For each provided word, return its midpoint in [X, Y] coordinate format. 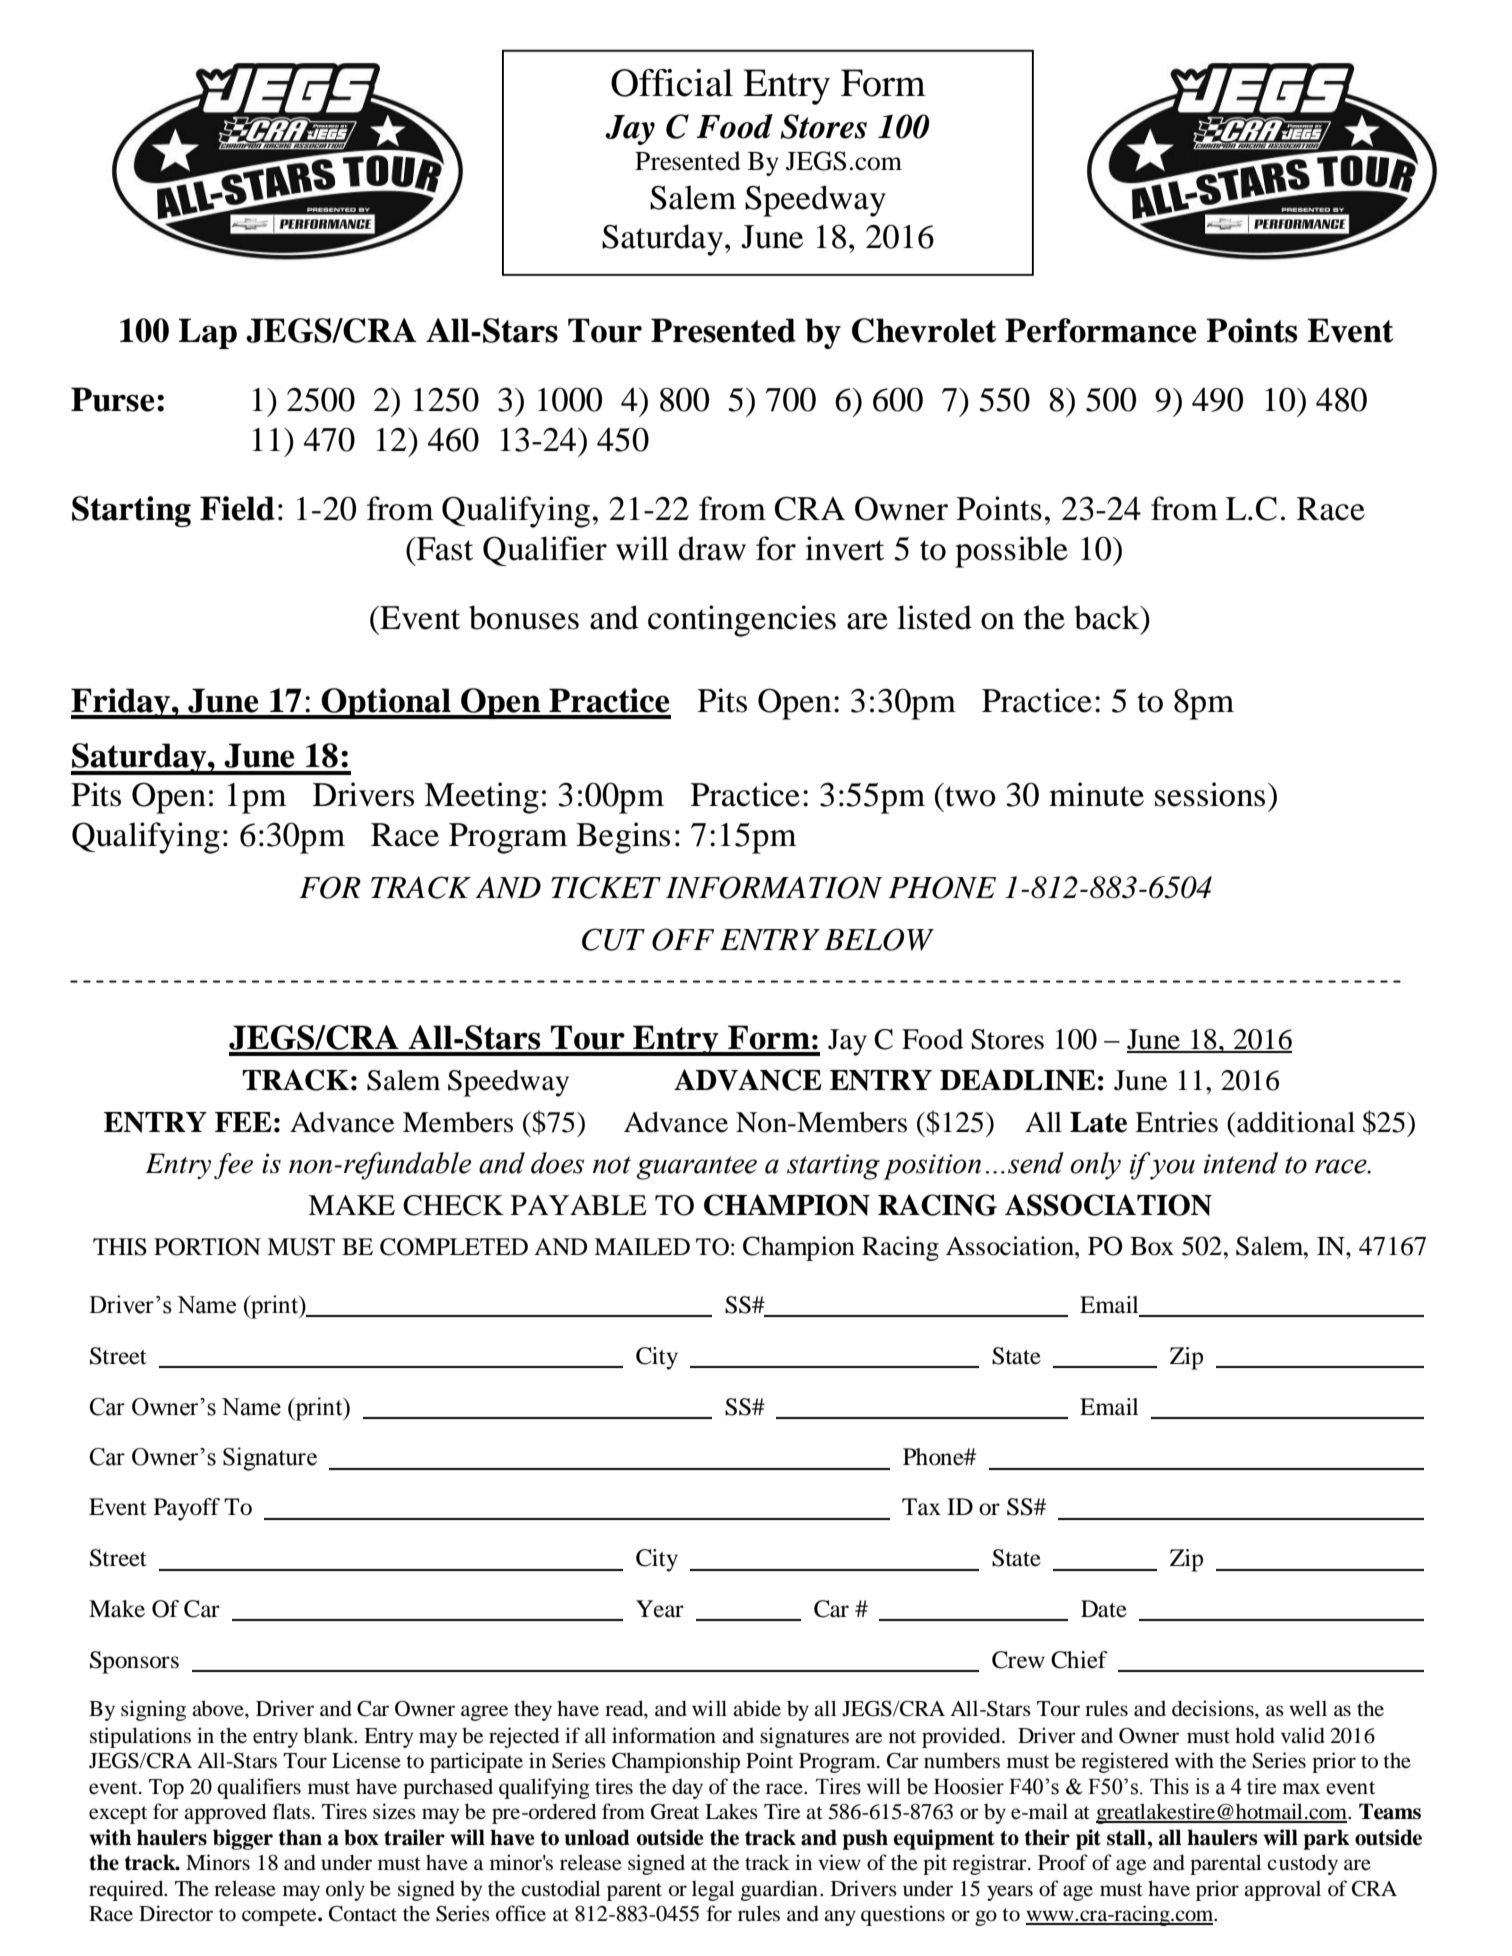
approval [1282, 1891]
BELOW [879, 939]
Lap [208, 333]
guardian [779, 1890]
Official [672, 83]
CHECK [453, 1205]
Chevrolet [924, 330]
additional [1295, 1122]
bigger [243, 1839]
